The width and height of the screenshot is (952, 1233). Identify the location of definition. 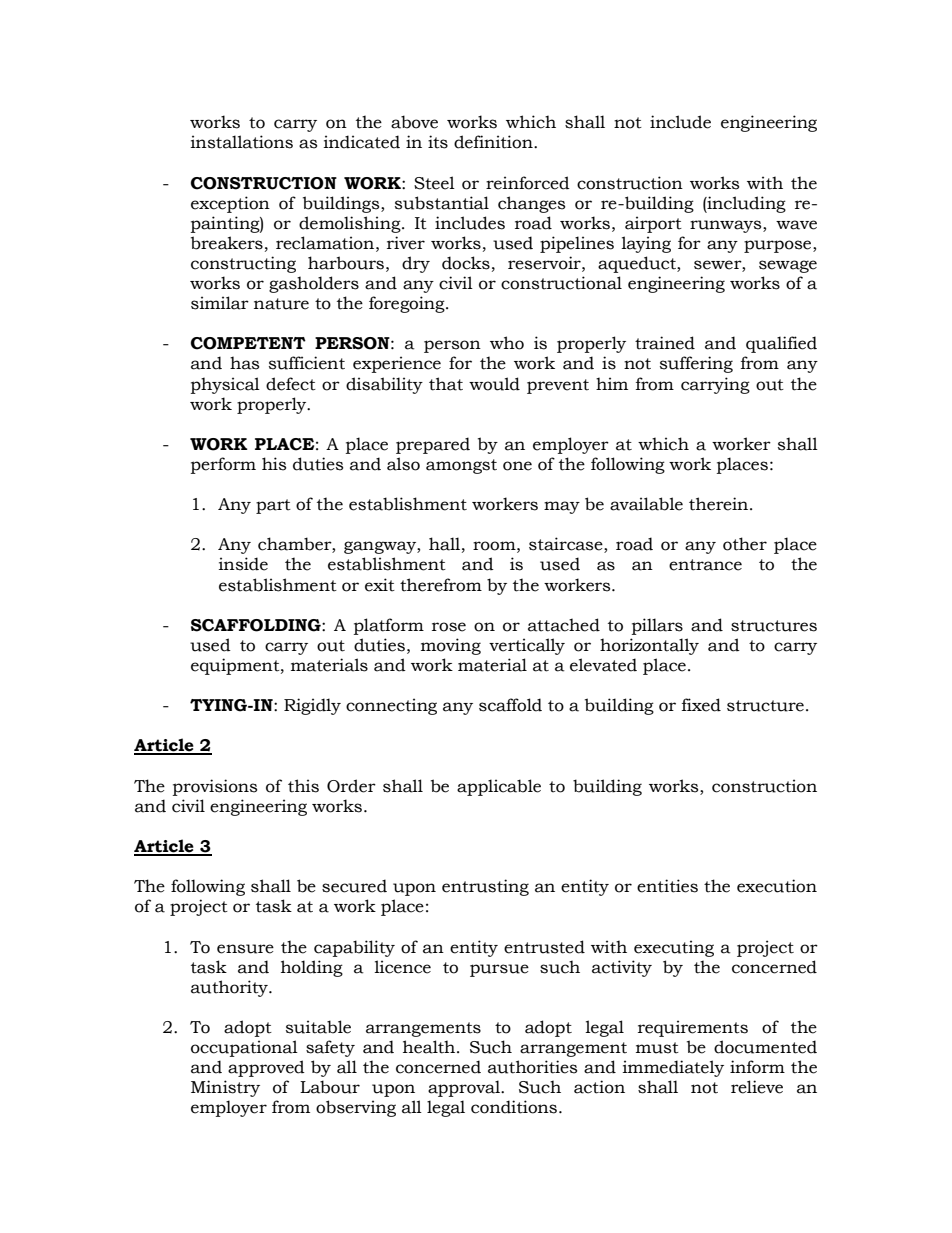
(494, 142).
